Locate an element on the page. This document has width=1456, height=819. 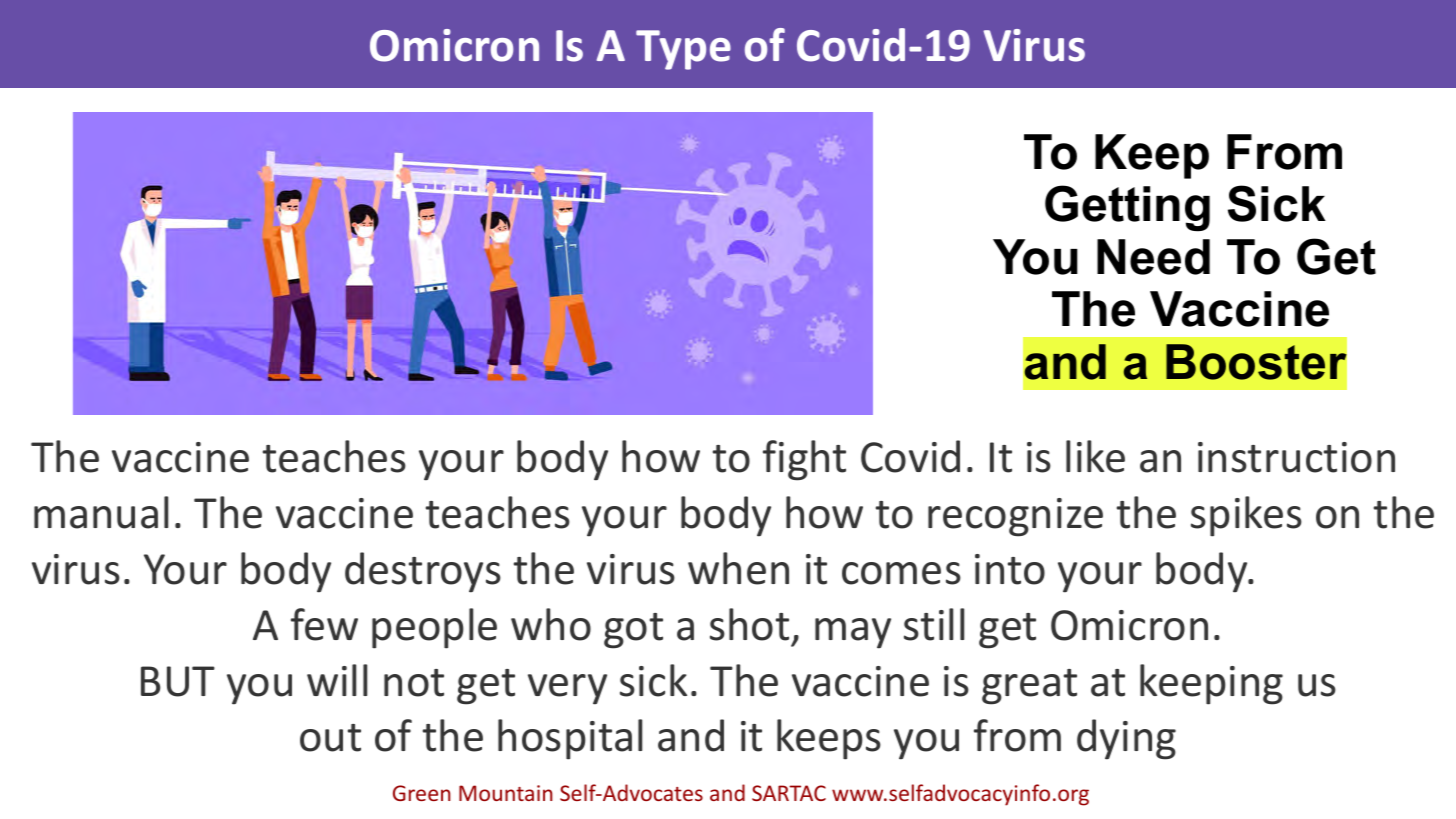
hospital is located at coordinates (570, 739).
